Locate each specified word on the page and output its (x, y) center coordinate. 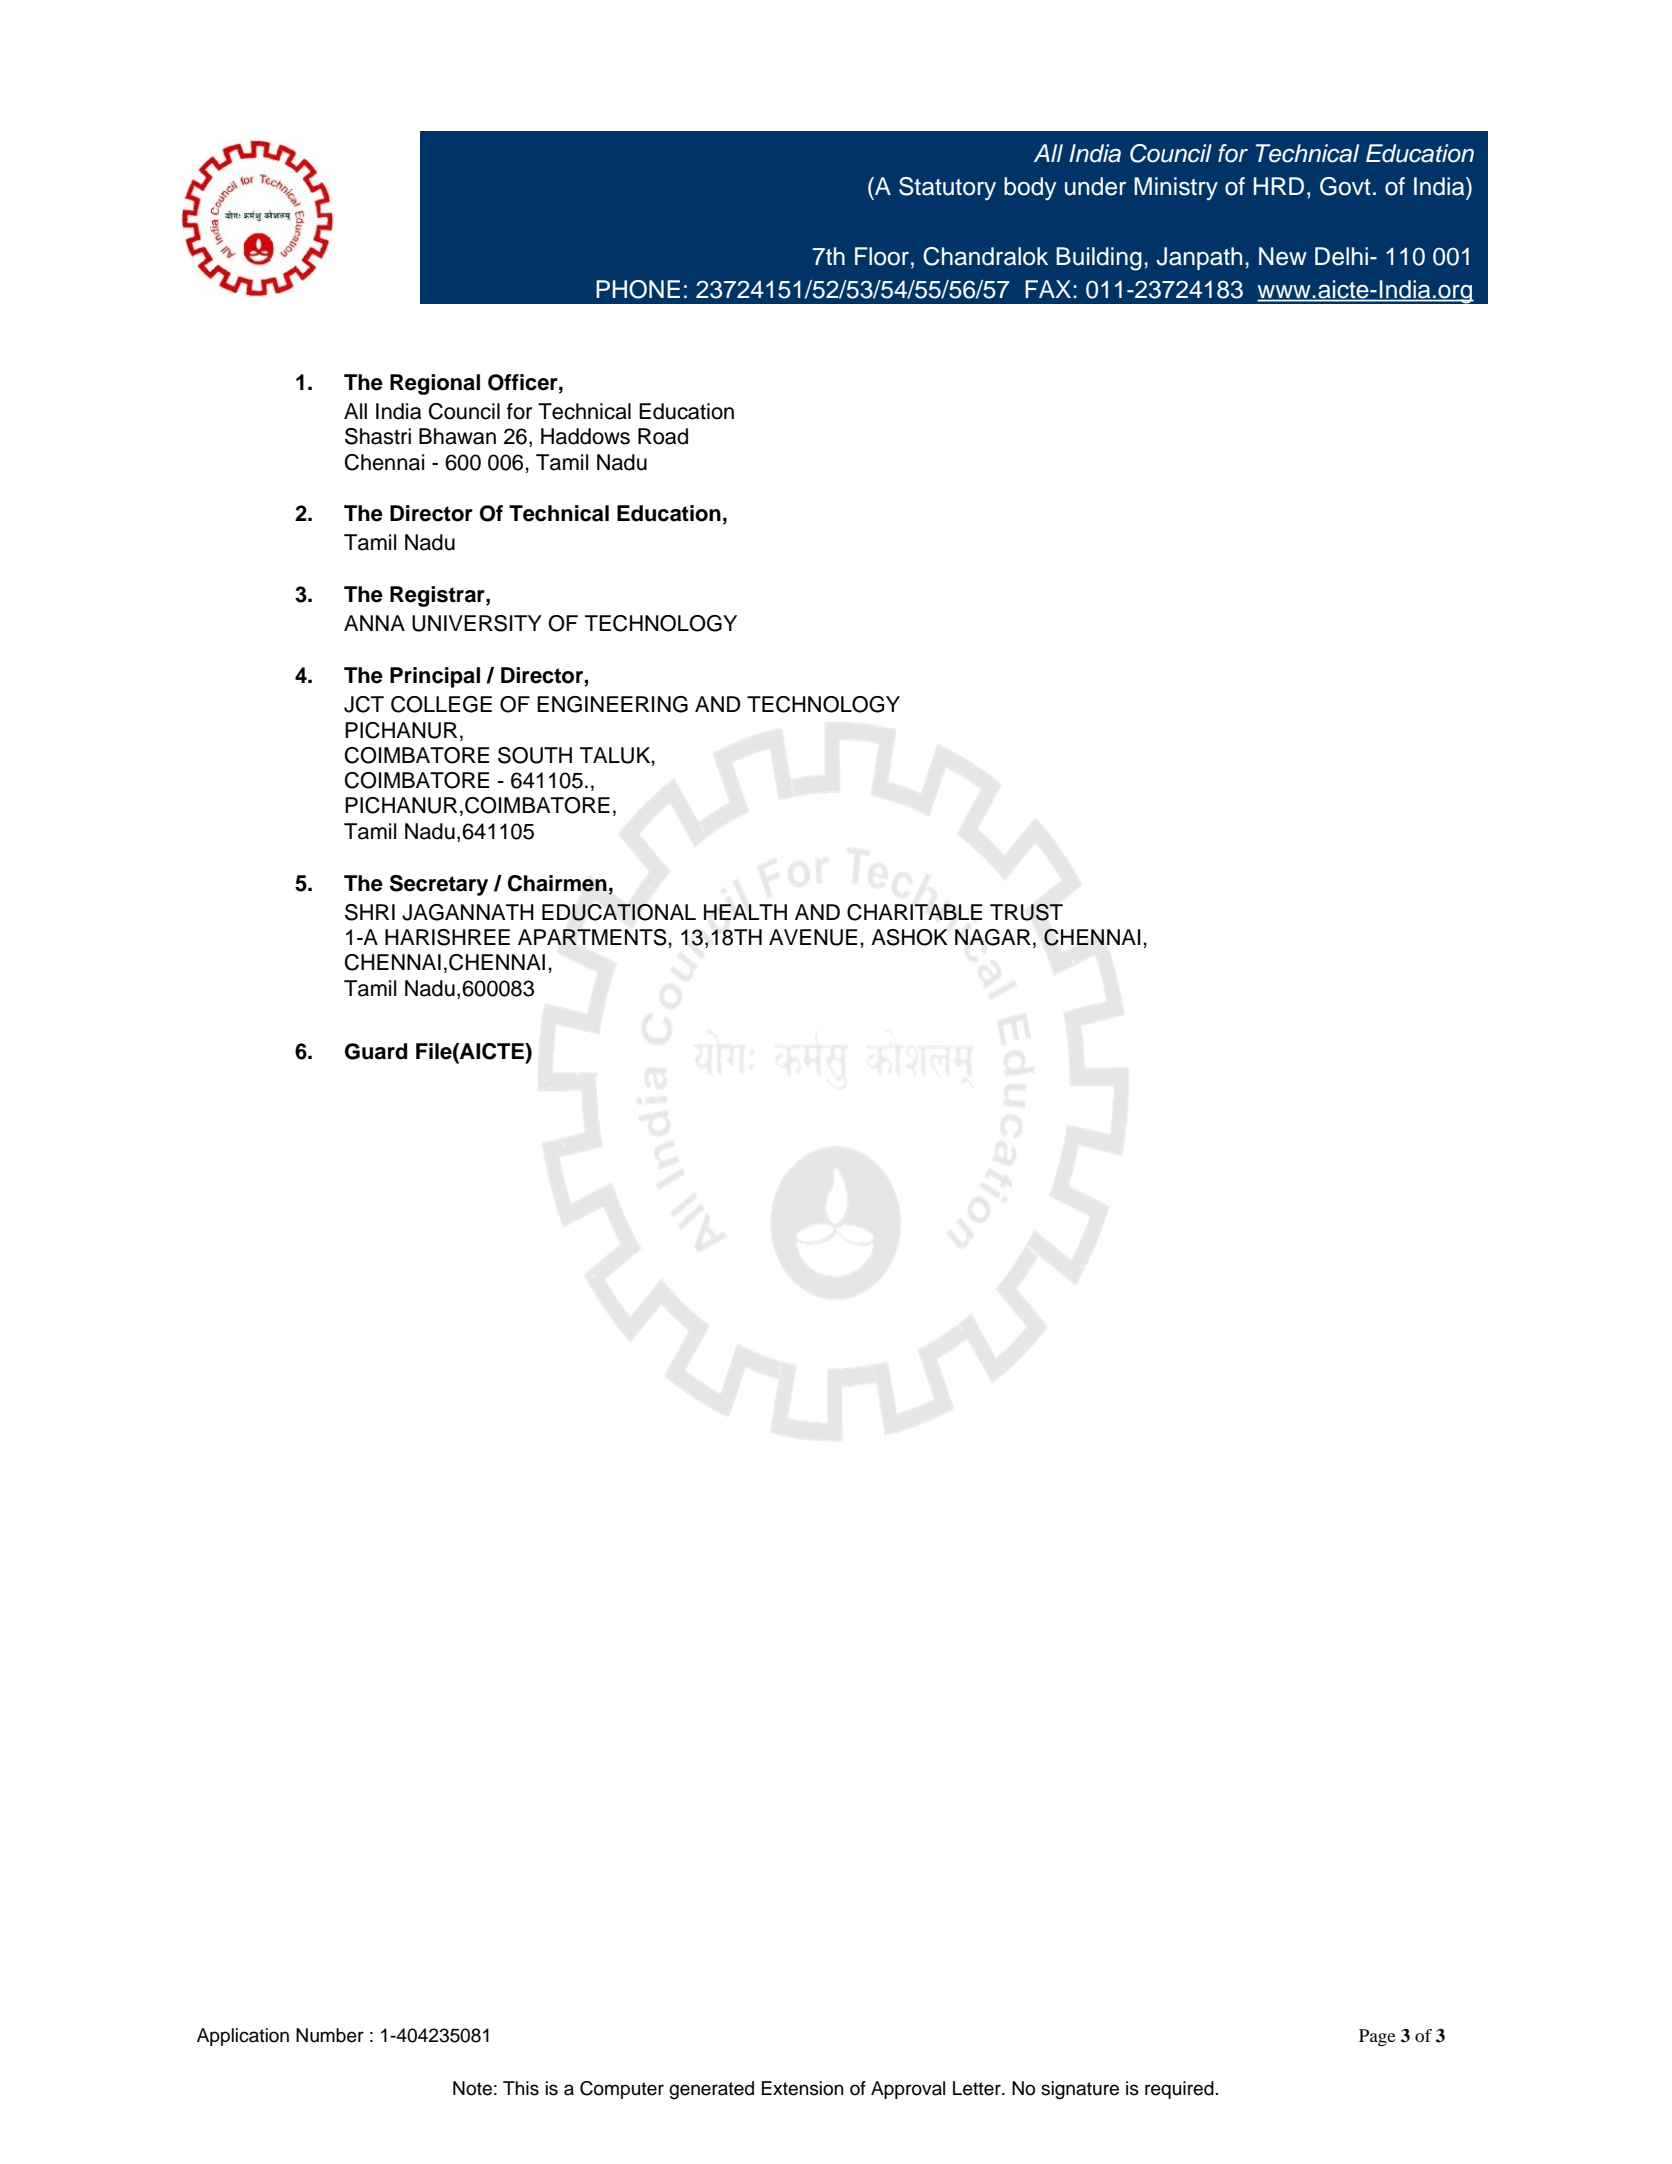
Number (330, 2035)
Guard (376, 1051)
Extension (802, 2088)
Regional (435, 384)
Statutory (947, 189)
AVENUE (813, 937)
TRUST (1026, 912)
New (1283, 256)
